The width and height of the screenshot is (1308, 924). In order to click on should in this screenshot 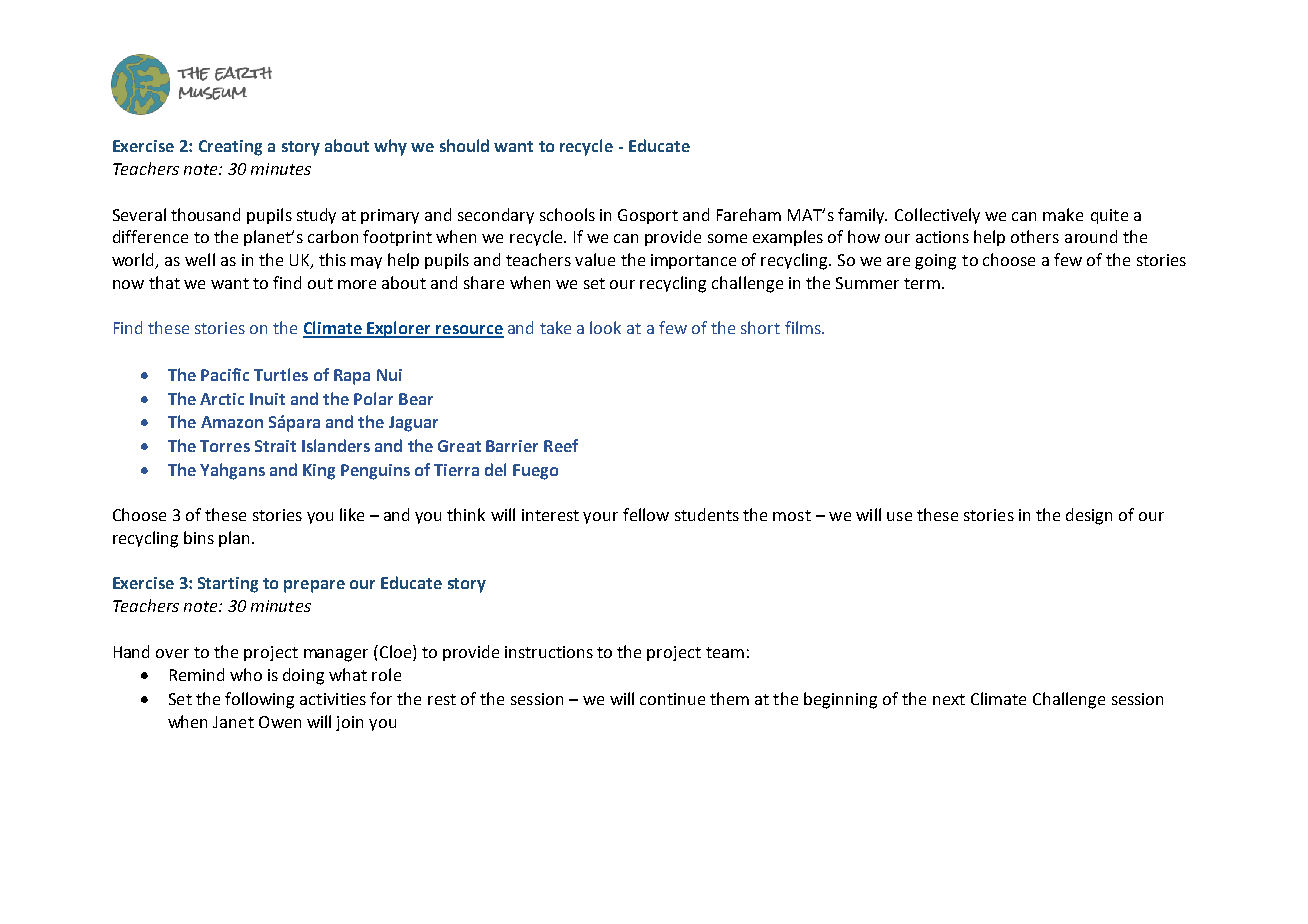, I will do `click(464, 145)`.
